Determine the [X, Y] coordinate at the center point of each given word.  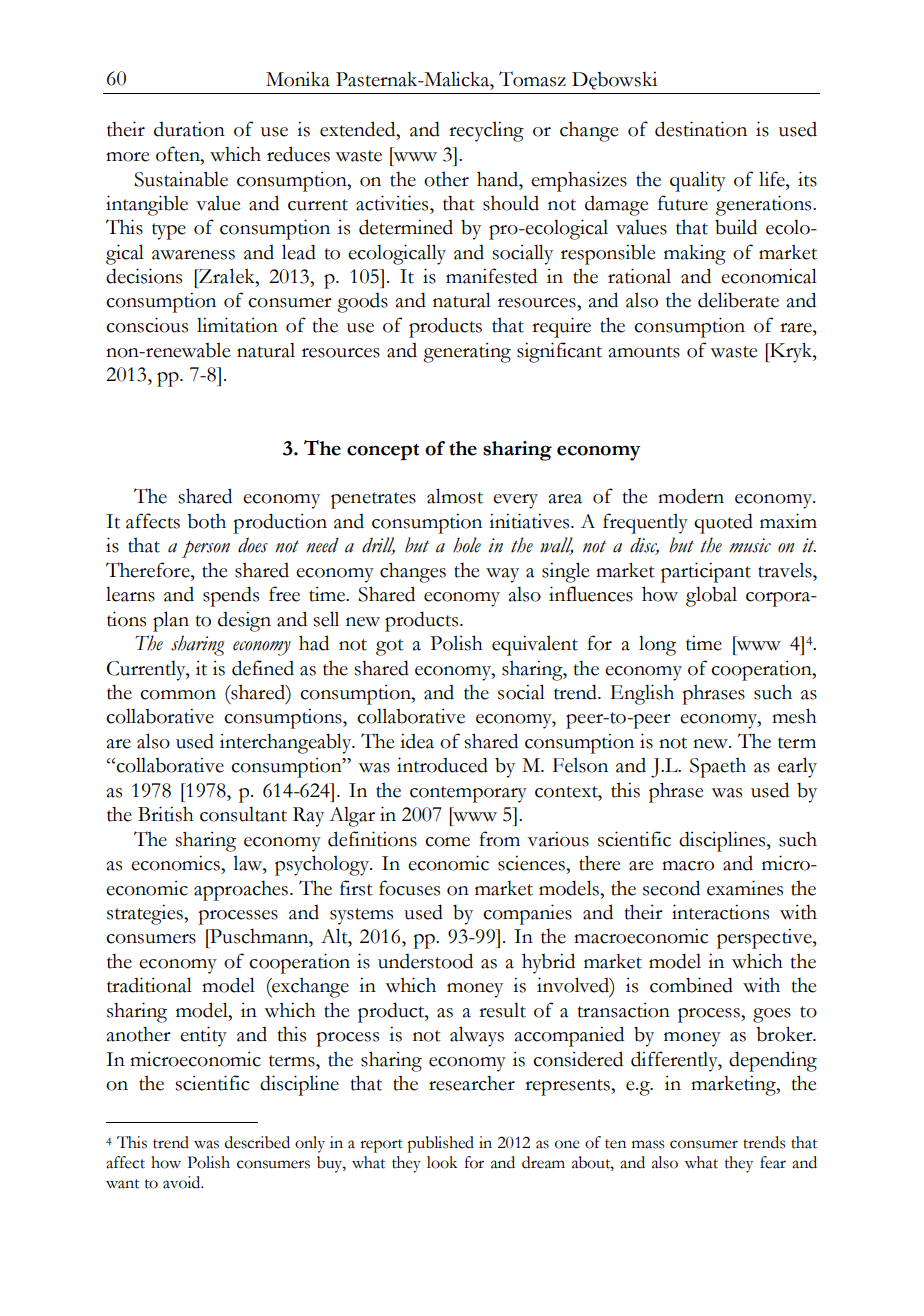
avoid [183, 1182]
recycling [486, 131]
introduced [442, 765]
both [206, 521]
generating [467, 352]
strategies [146, 914]
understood [425, 961]
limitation [237, 325]
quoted [723, 523]
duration [189, 129]
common [178, 695]
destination [701, 129]
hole [467, 545]
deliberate [738, 300]
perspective [765, 938]
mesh [794, 716]
